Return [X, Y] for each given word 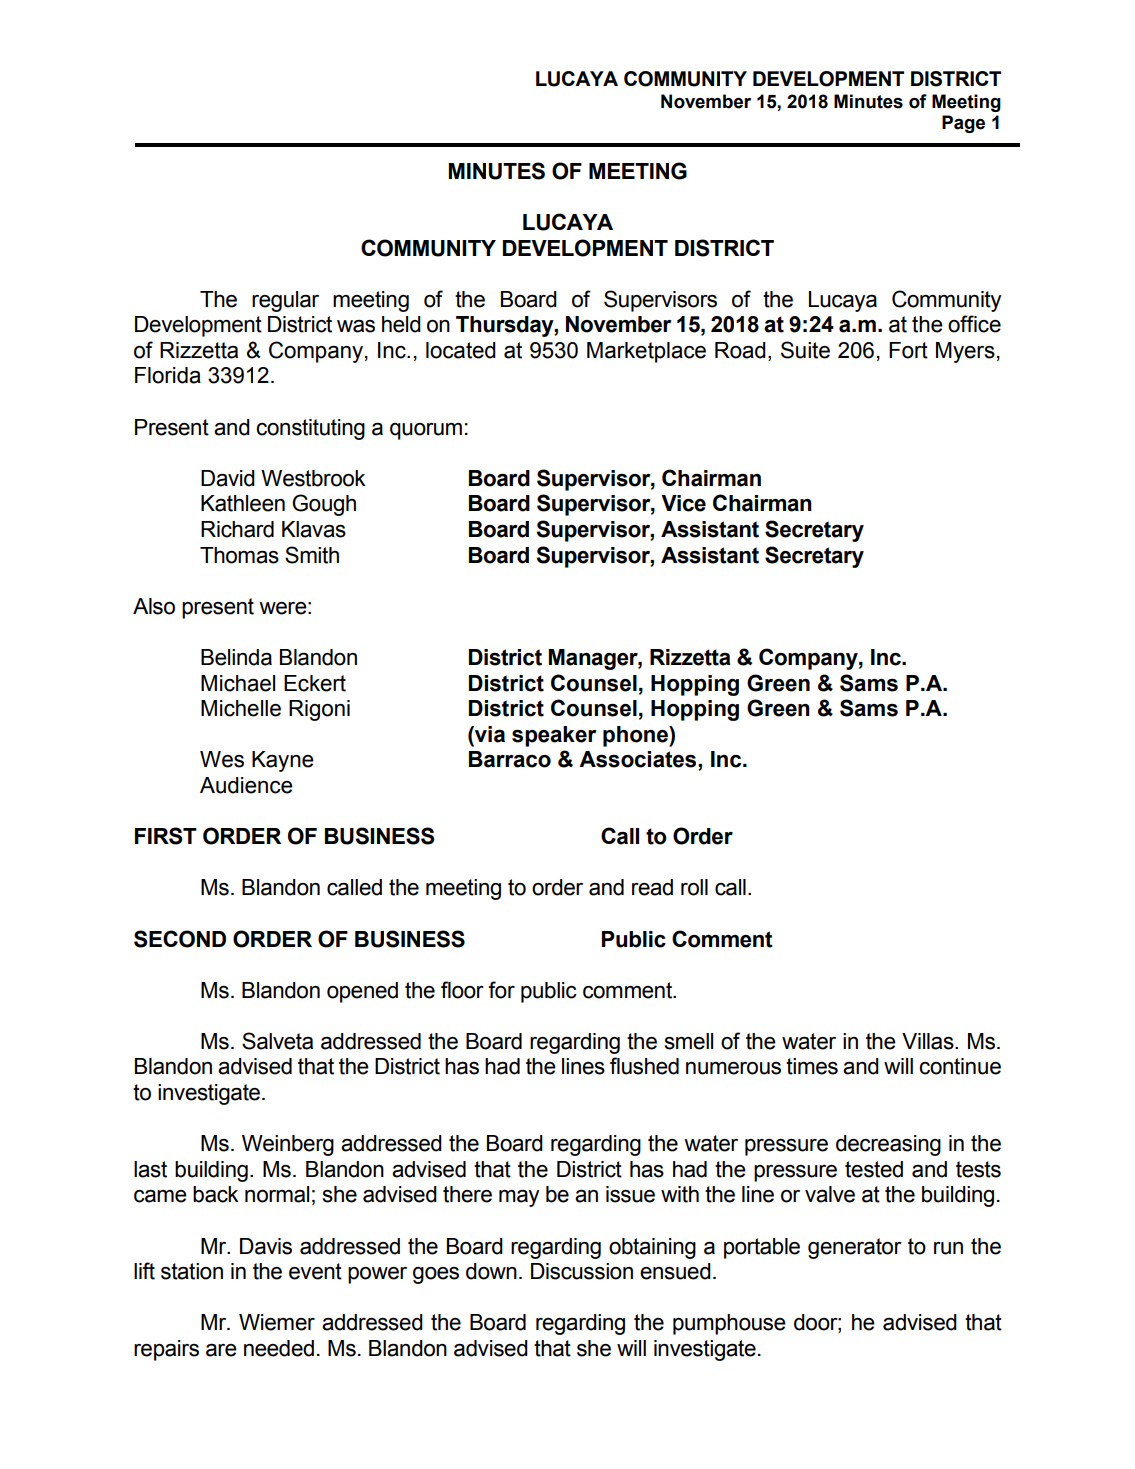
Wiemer [277, 1322]
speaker [554, 736]
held [401, 324]
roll [694, 887]
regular [285, 301]
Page [963, 124]
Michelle [241, 708]
